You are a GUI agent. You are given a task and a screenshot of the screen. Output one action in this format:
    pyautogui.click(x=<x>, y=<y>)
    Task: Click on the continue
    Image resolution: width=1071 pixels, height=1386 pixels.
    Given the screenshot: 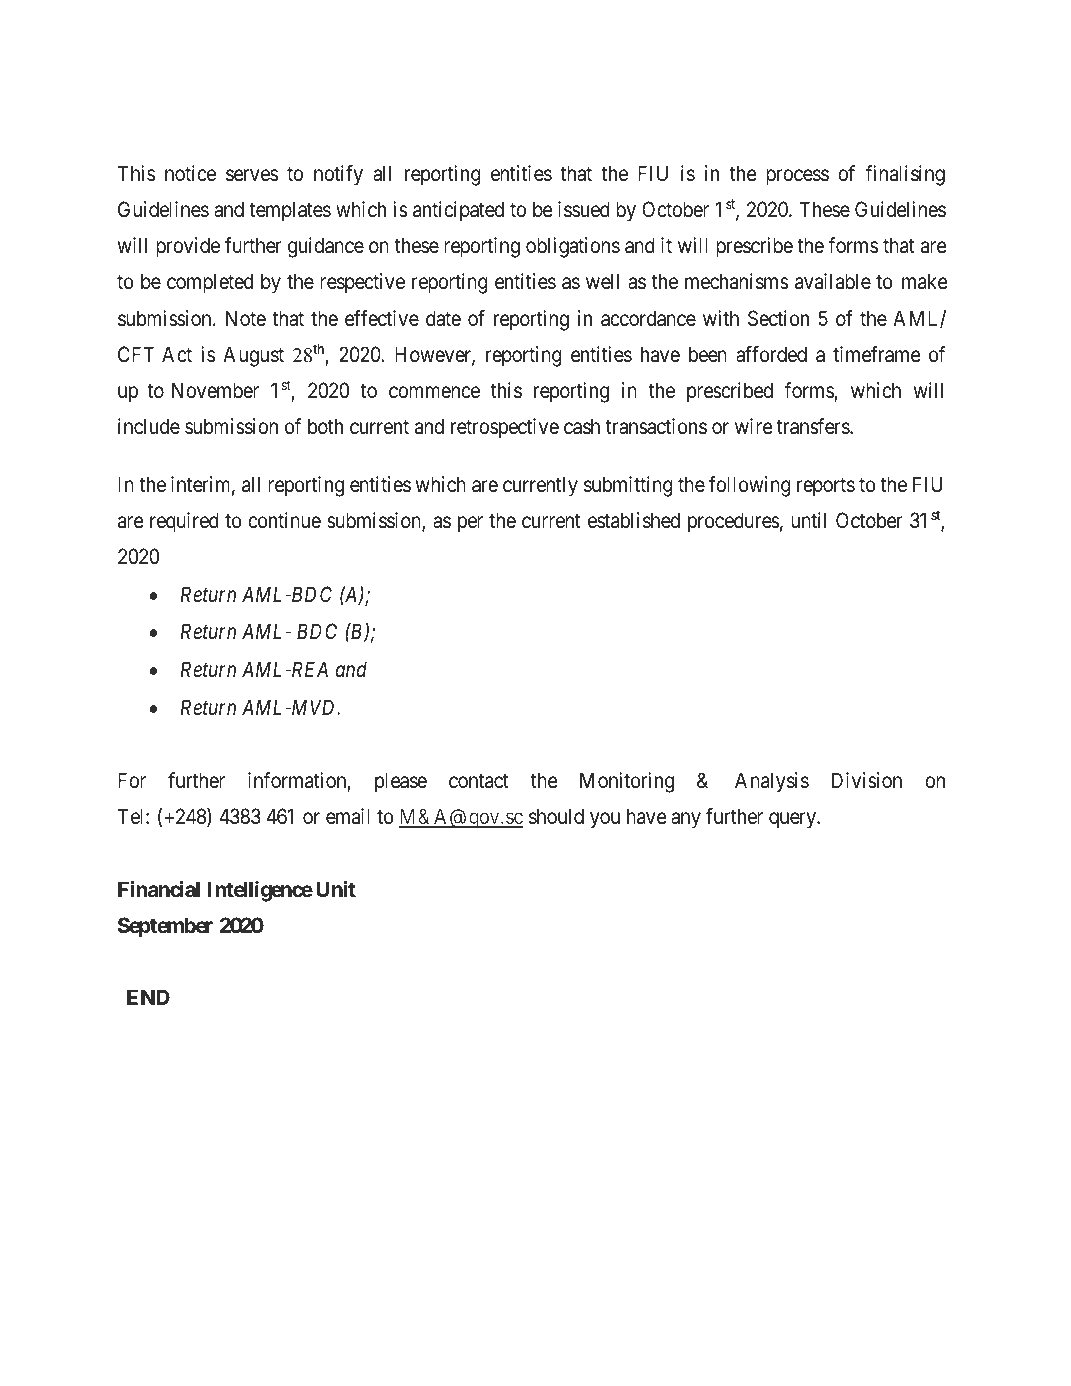 What is the action you would take?
    pyautogui.click(x=284, y=520)
